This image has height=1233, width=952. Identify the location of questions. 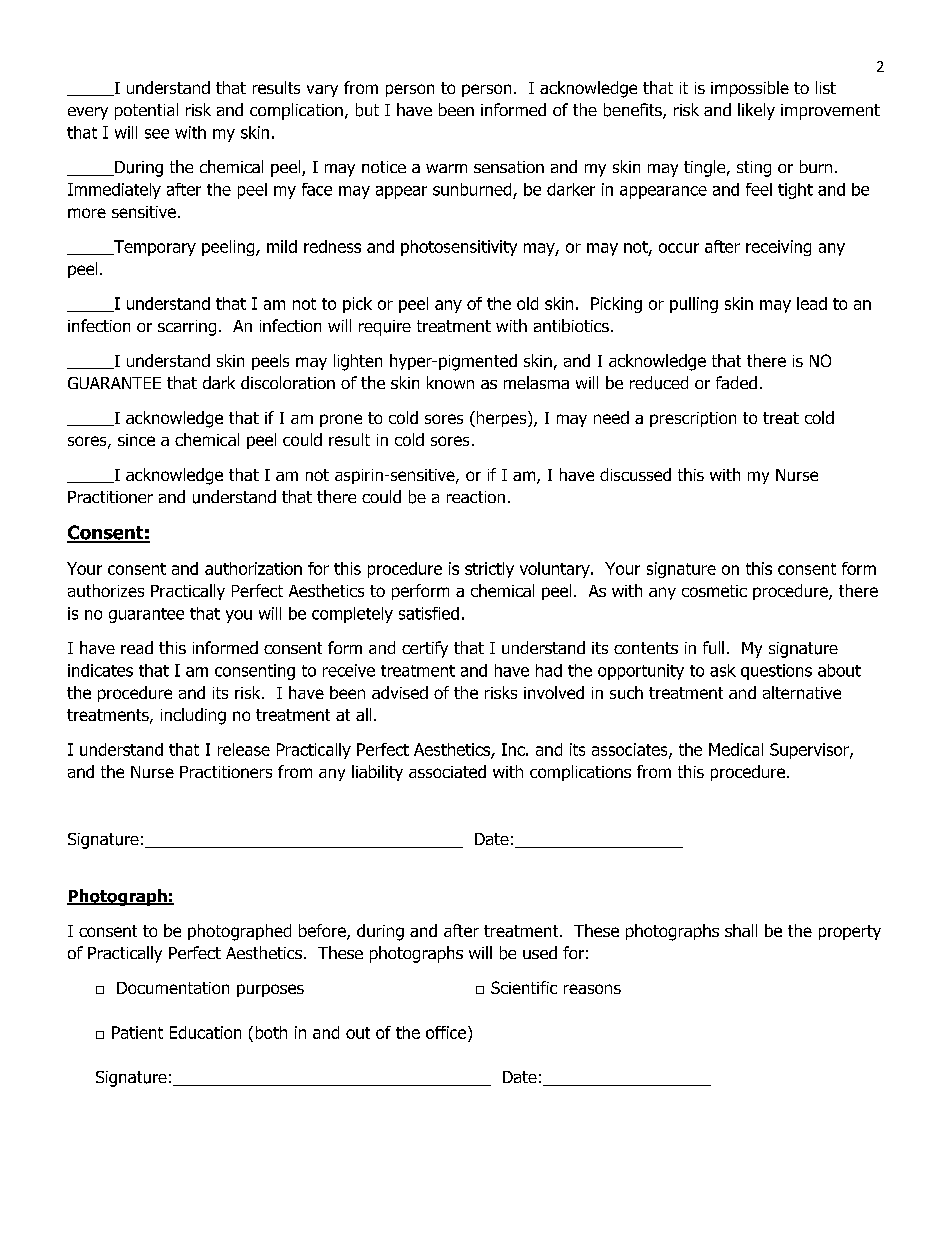
(776, 672).
